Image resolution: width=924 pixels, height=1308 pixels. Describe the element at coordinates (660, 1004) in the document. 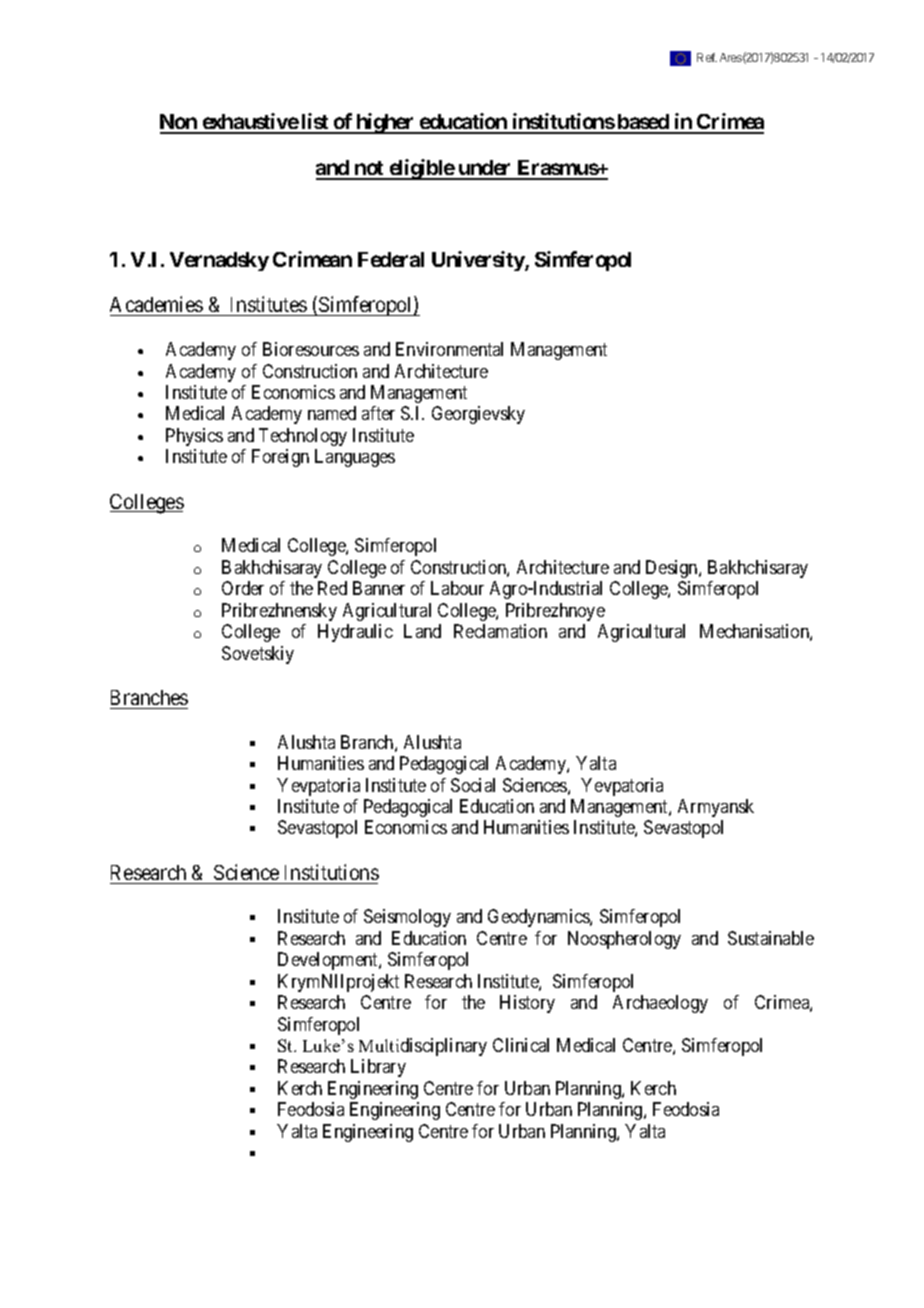

I see `Archaeology` at that location.
